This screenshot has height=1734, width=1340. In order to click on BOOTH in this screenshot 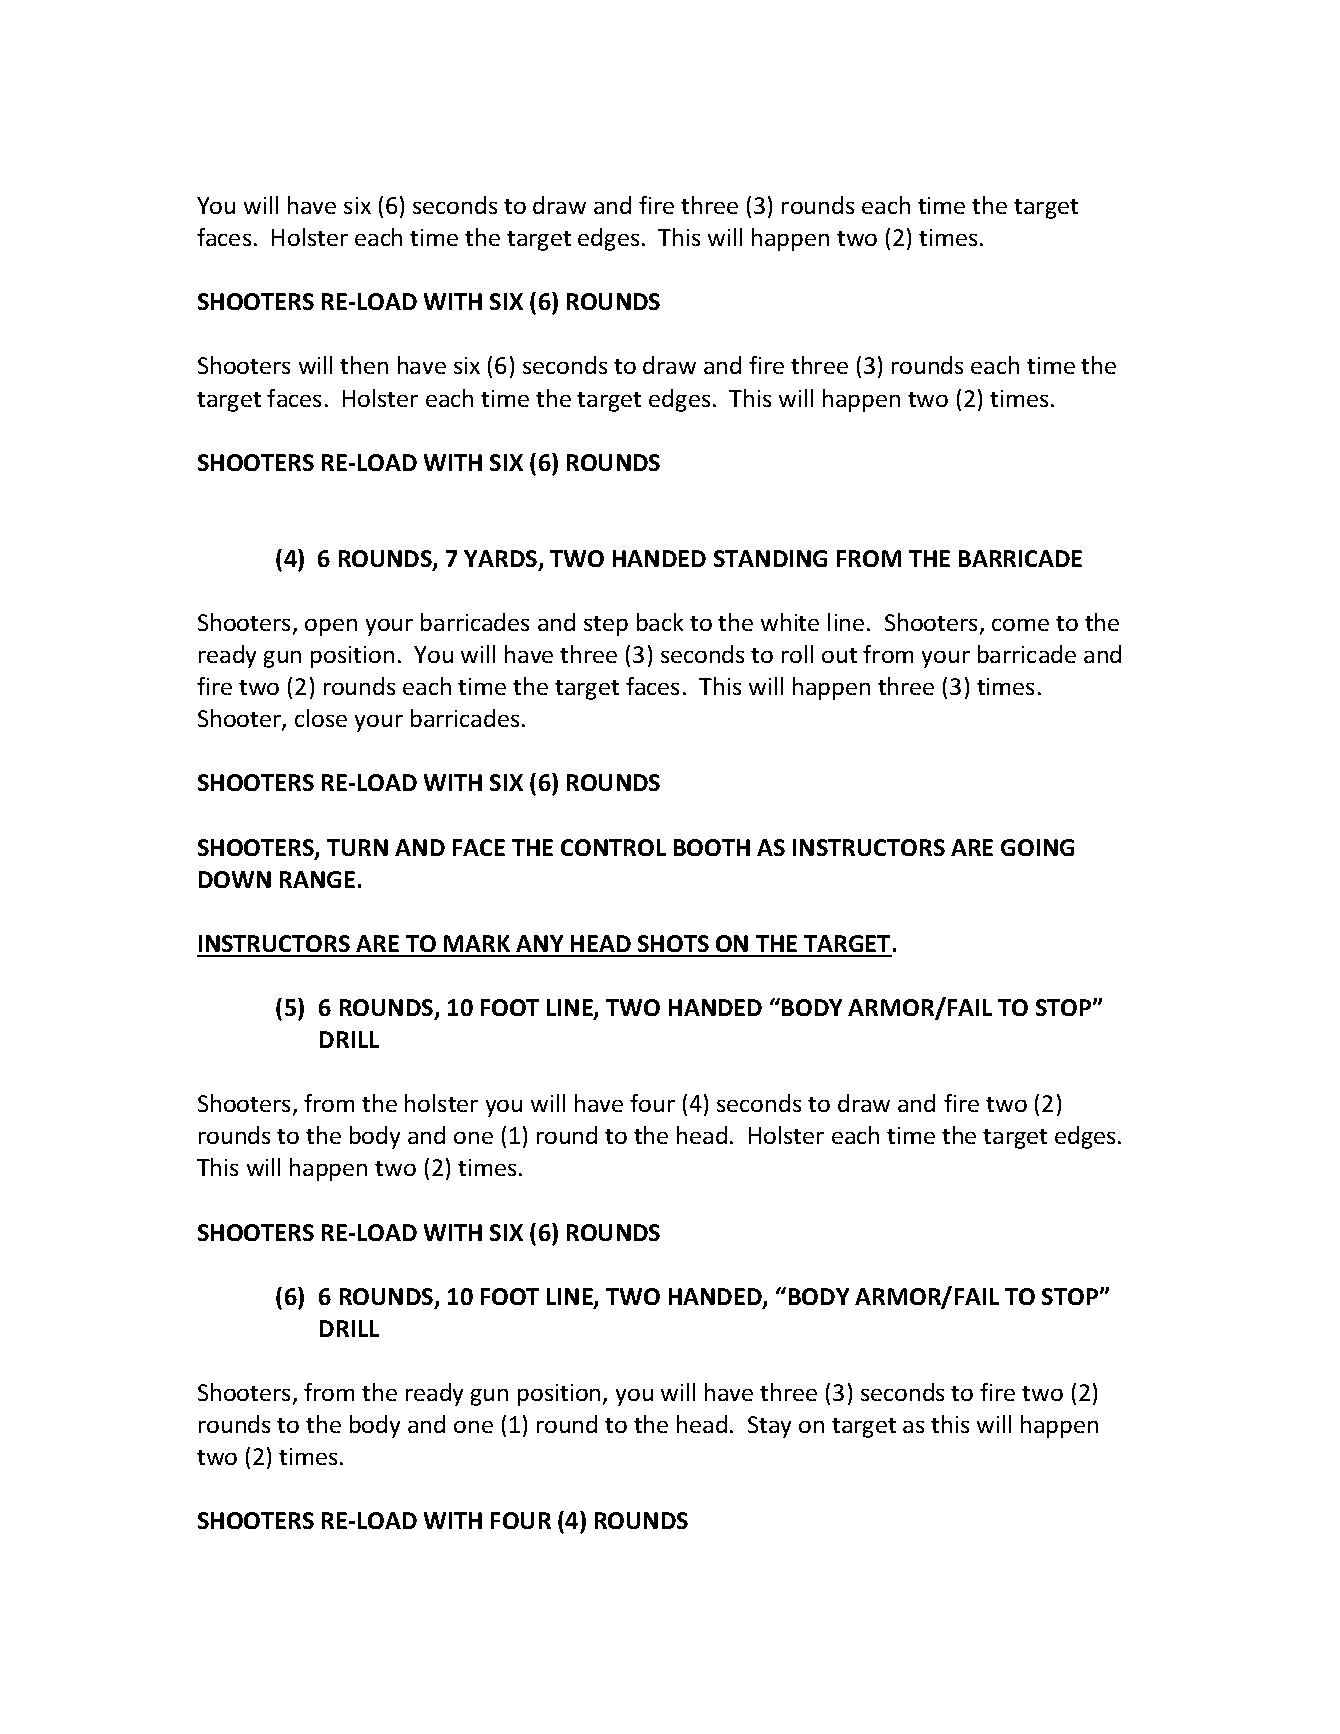, I will do `click(712, 847)`.
